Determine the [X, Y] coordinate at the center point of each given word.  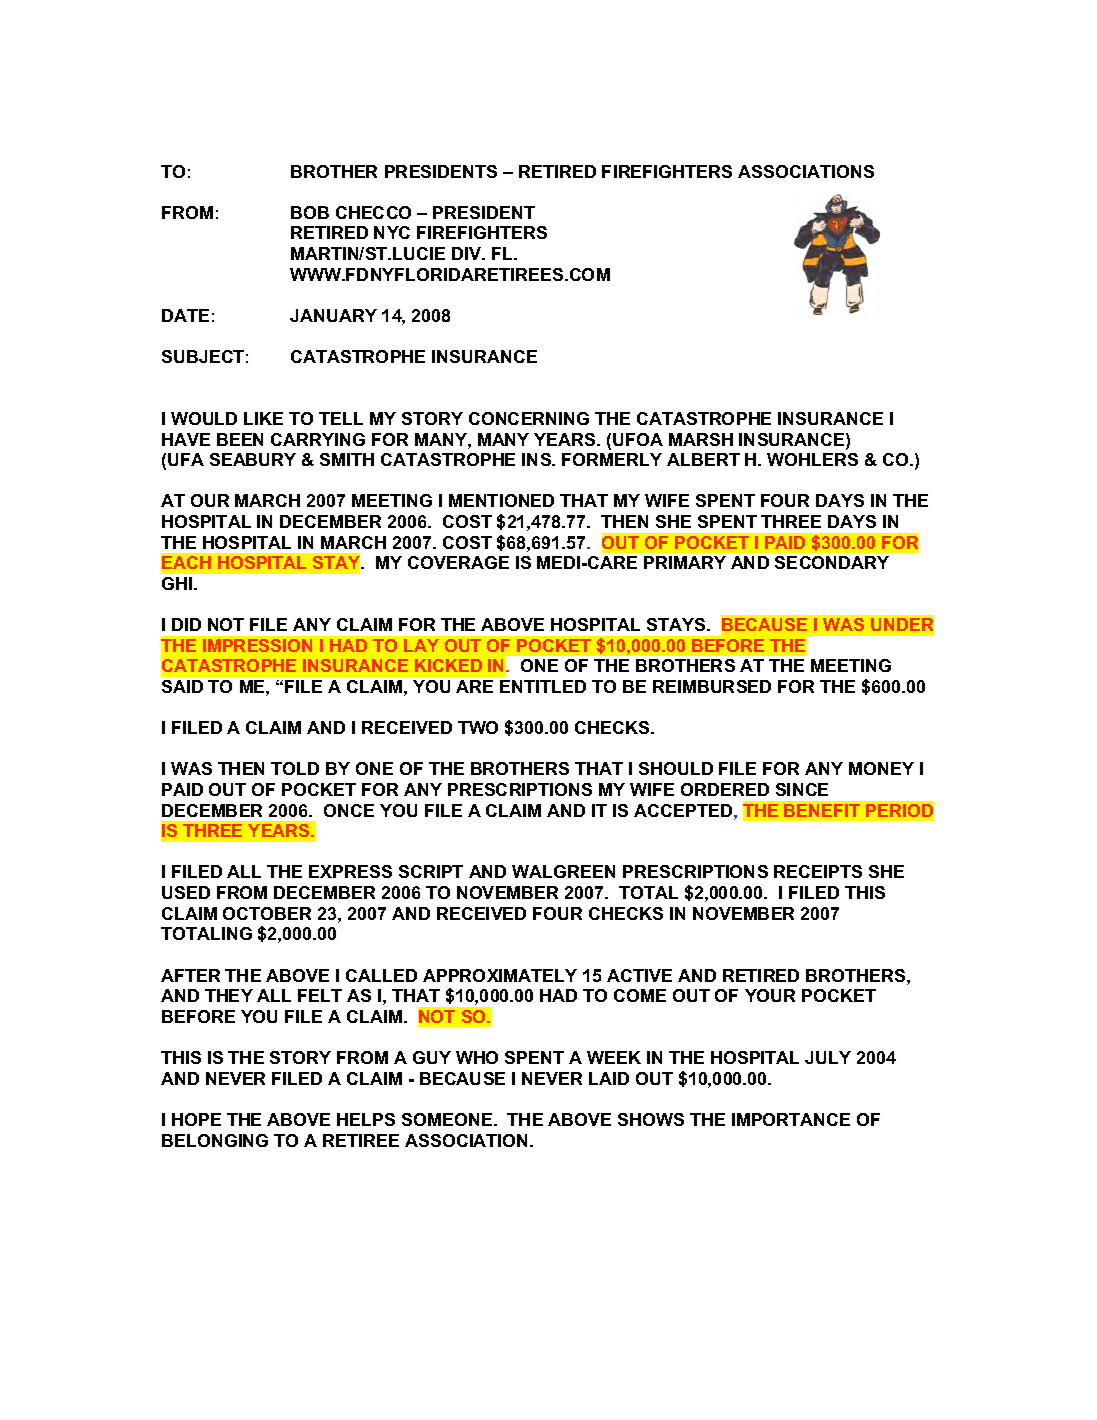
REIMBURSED [712, 686]
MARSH [701, 439]
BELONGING [215, 1140]
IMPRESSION [257, 645]
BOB [310, 212]
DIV [468, 253]
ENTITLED [543, 686]
